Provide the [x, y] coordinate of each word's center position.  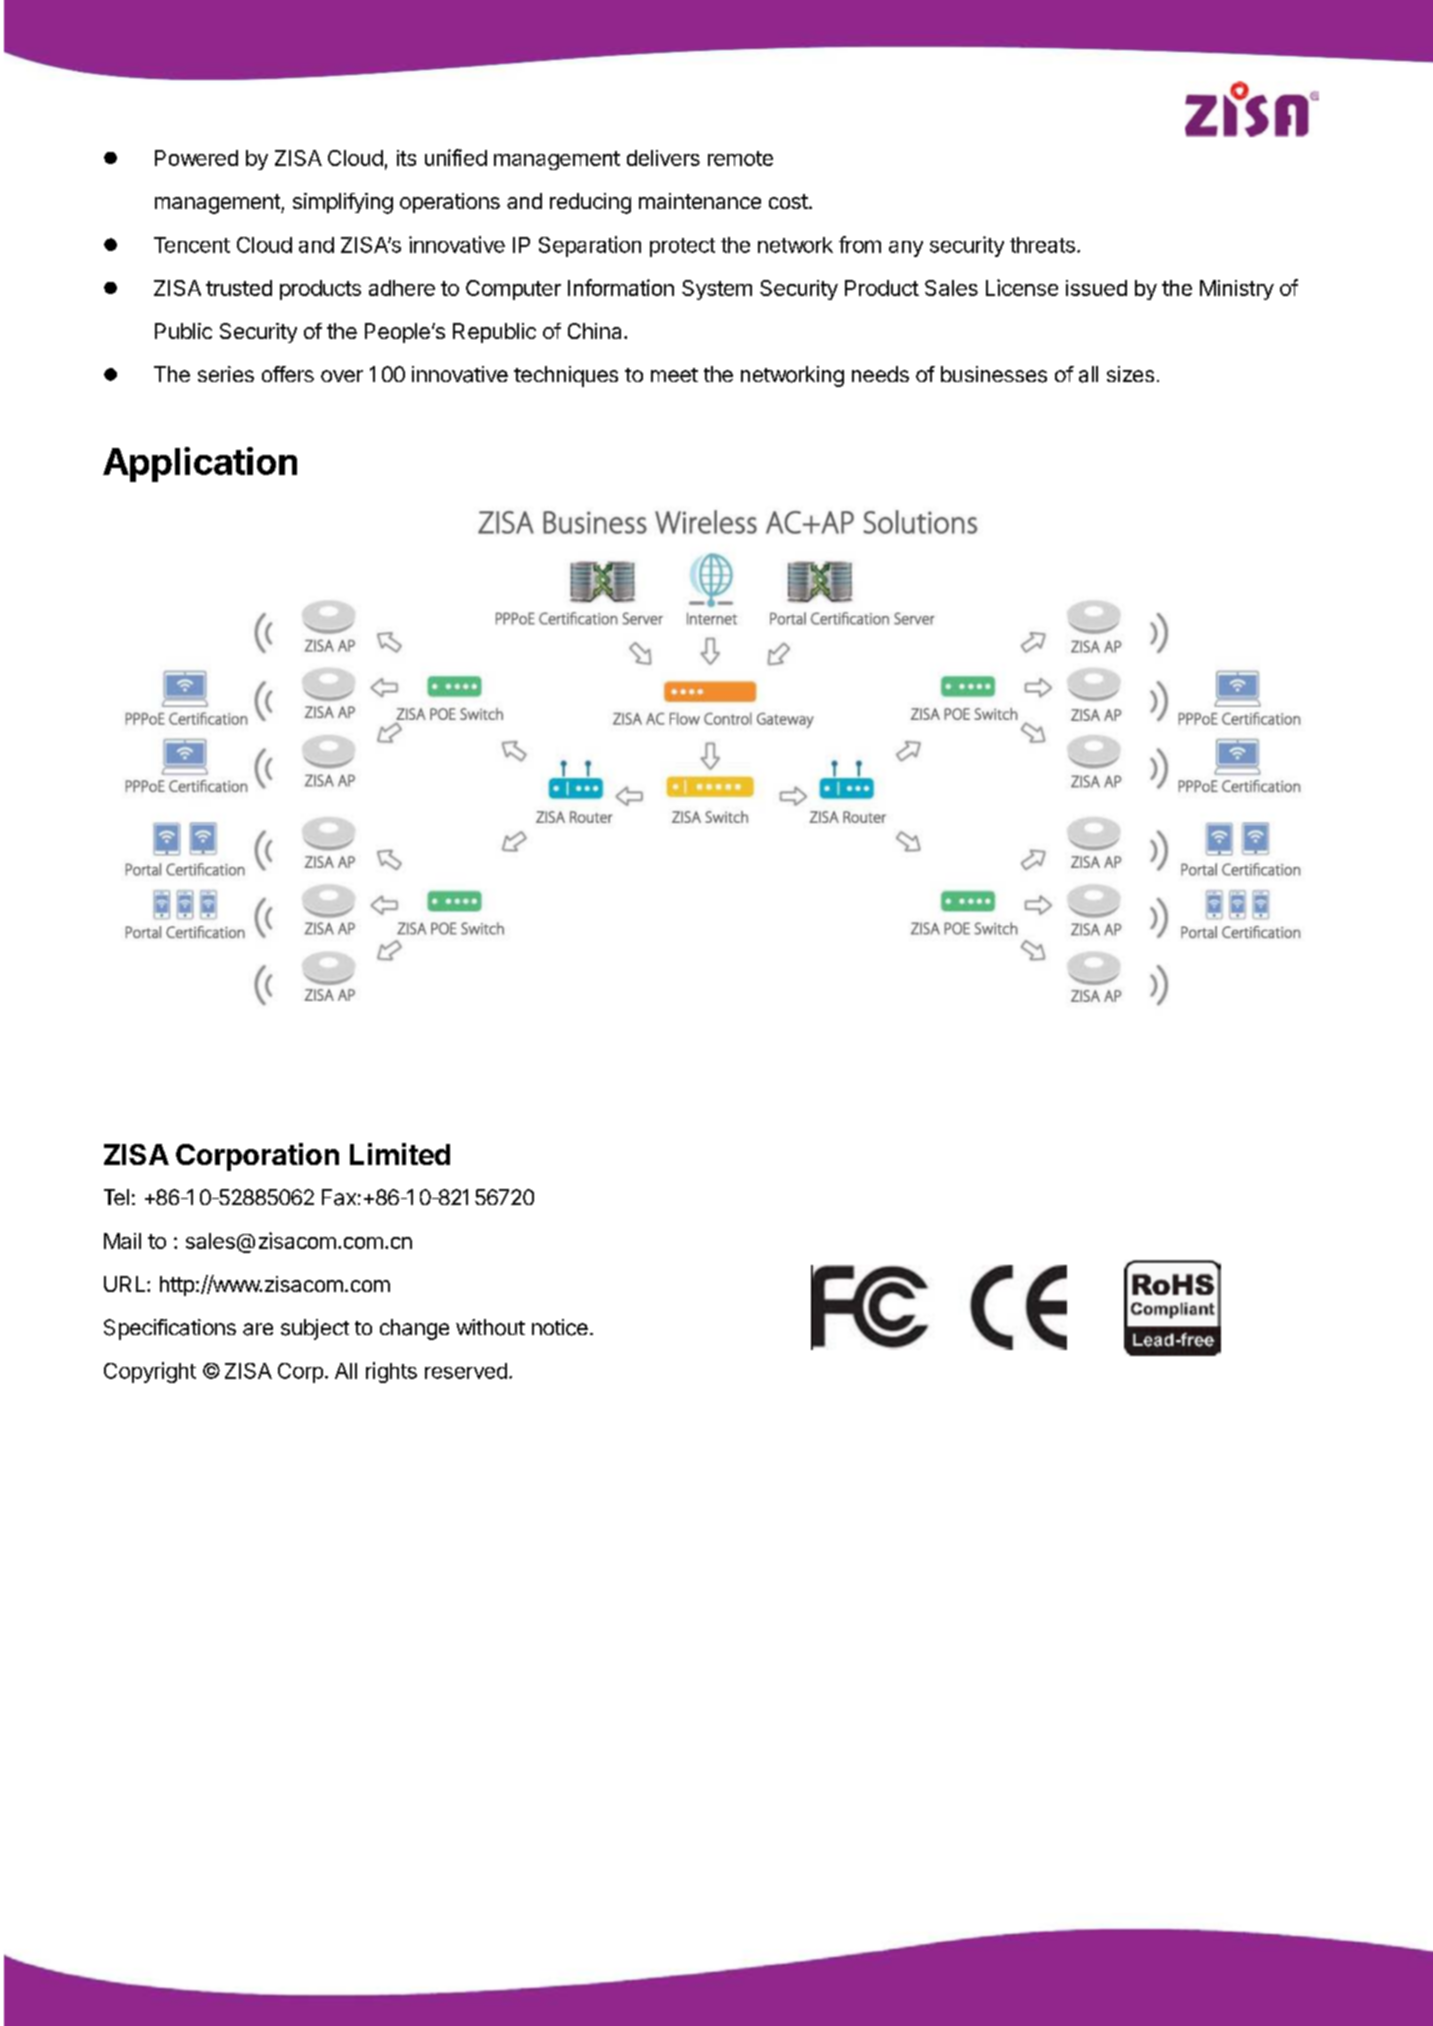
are [258, 1329]
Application [200, 464]
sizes [1130, 374]
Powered [196, 158]
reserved [466, 1371]
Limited [400, 1154]
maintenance [700, 201]
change [414, 1329]
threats [1042, 245]
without [490, 1327]
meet [674, 375]
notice [560, 1327]
